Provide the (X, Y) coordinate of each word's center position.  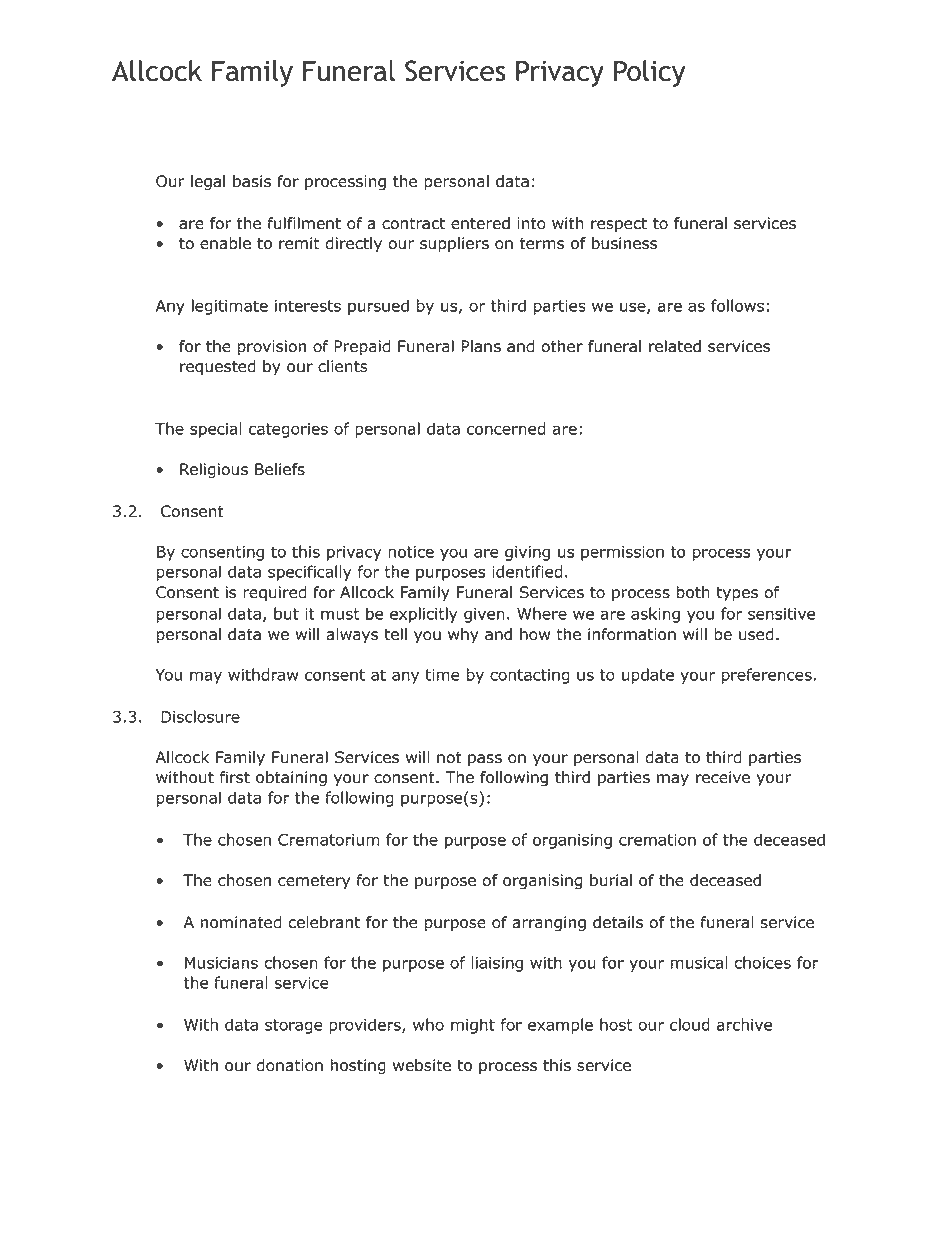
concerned (506, 428)
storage (294, 1026)
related (675, 346)
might (473, 1026)
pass (485, 760)
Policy (649, 73)
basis (252, 181)
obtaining (291, 779)
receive (723, 777)
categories (288, 430)
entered (480, 223)
